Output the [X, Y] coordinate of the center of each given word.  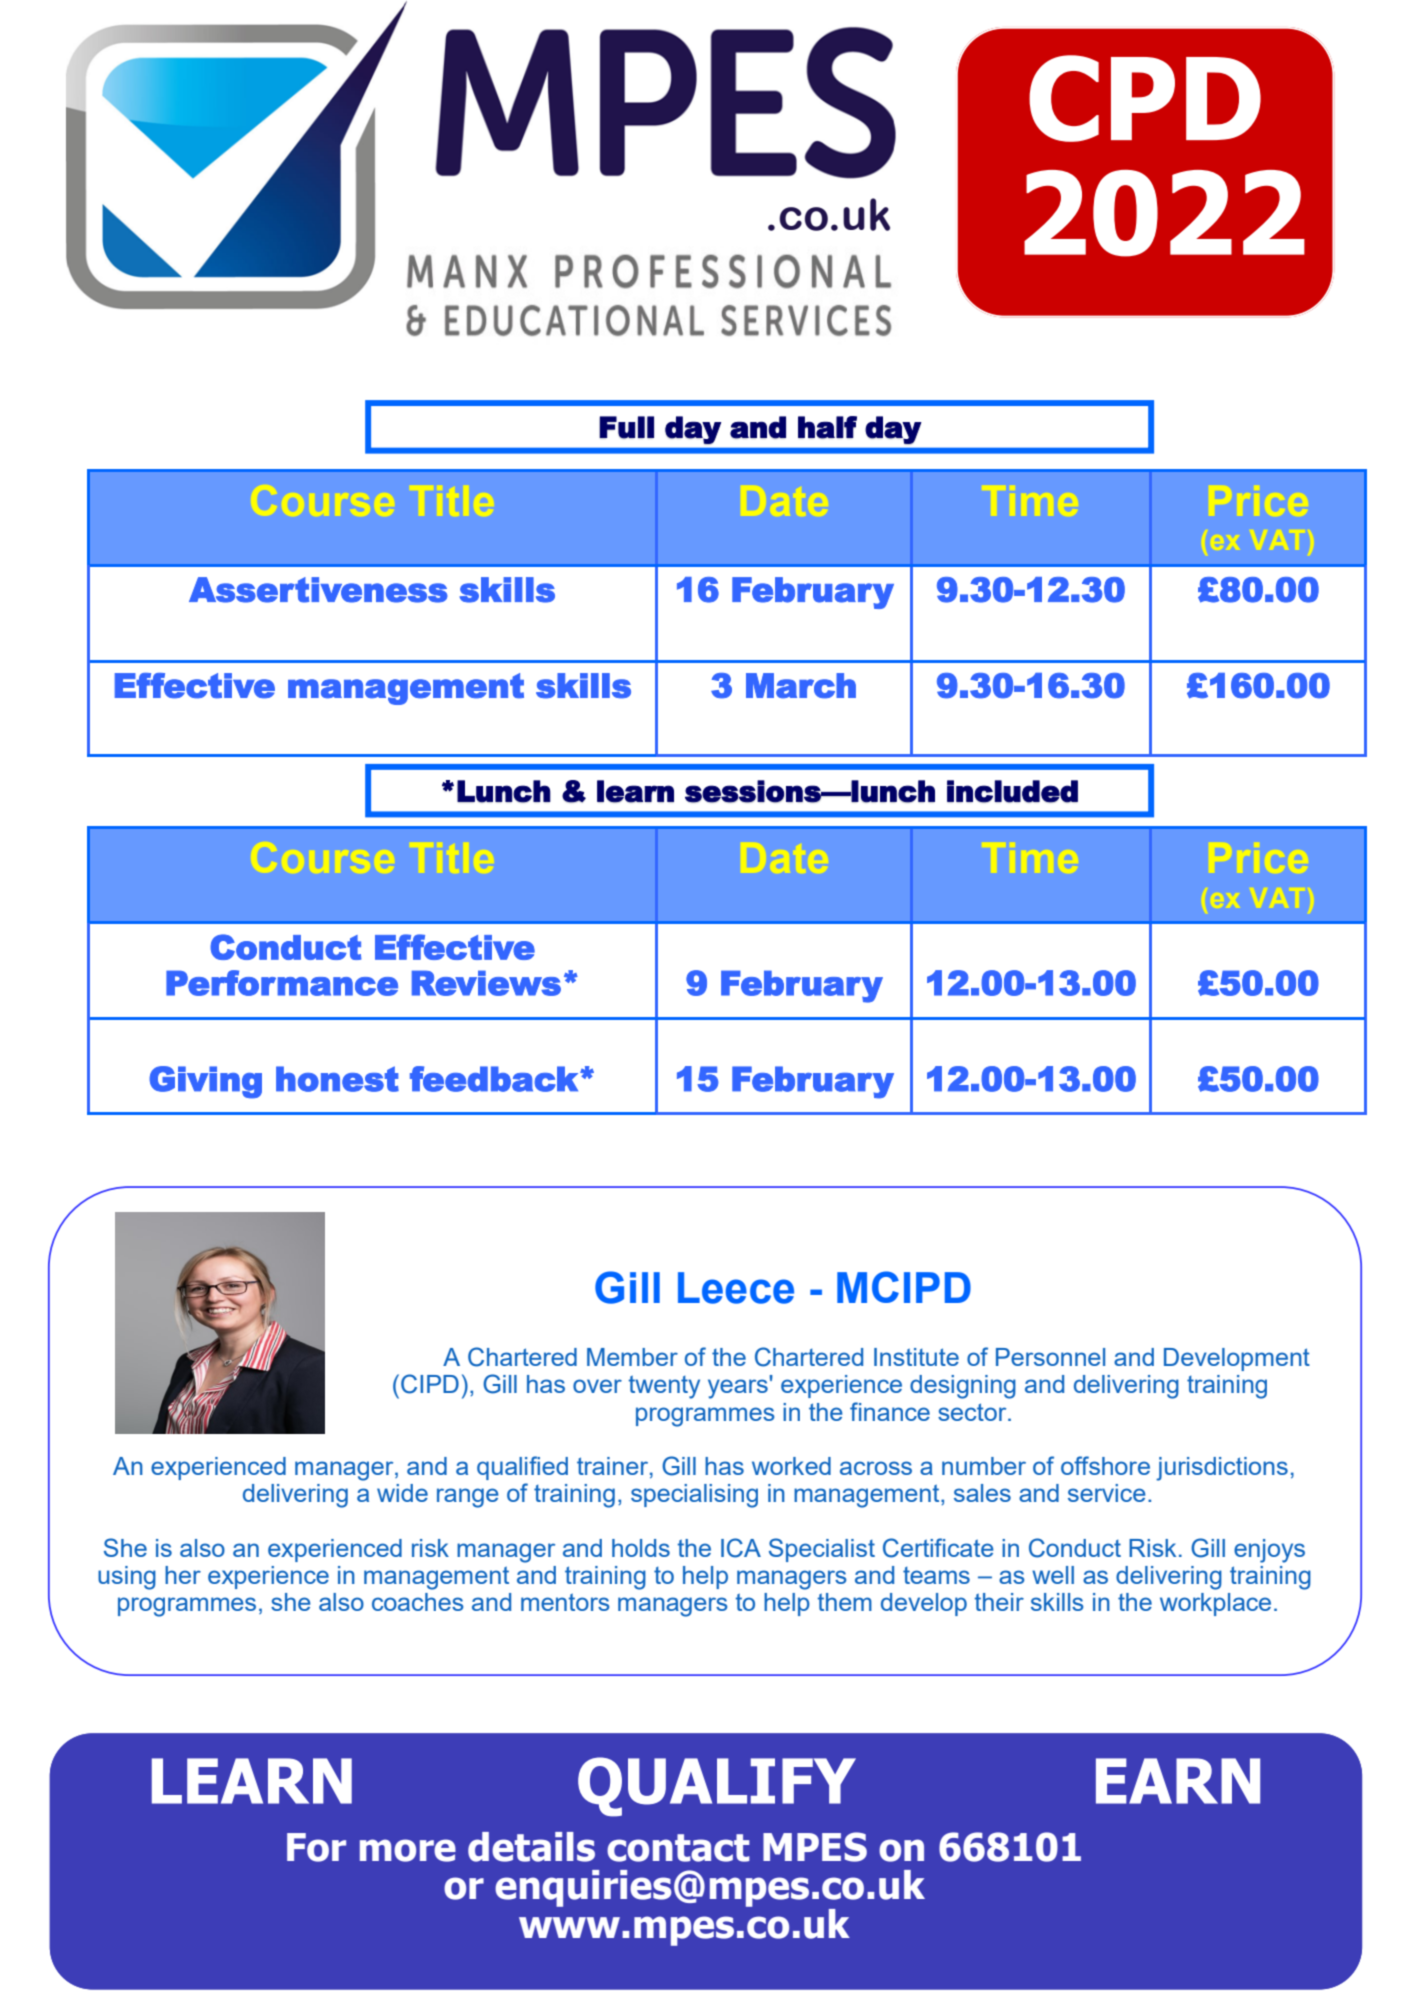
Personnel [1050, 1357]
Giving [205, 1082]
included [1012, 791]
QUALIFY [717, 1787]
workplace [1215, 1604]
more [408, 1850]
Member [632, 1357]
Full [626, 427]
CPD [1145, 98]
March [801, 686]
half [827, 427]
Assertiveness [318, 590]
